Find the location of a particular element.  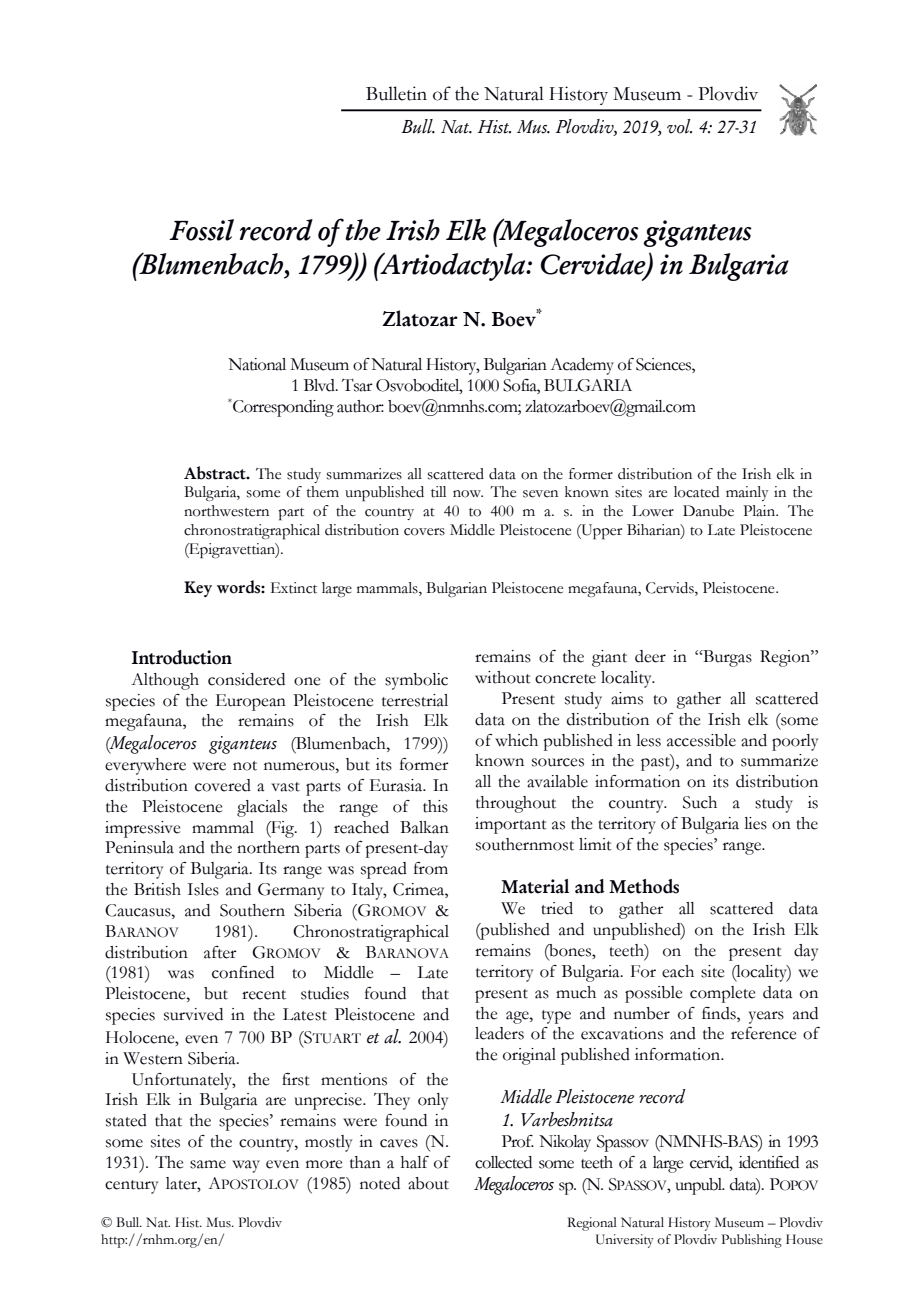

from is located at coordinates (431, 868).
